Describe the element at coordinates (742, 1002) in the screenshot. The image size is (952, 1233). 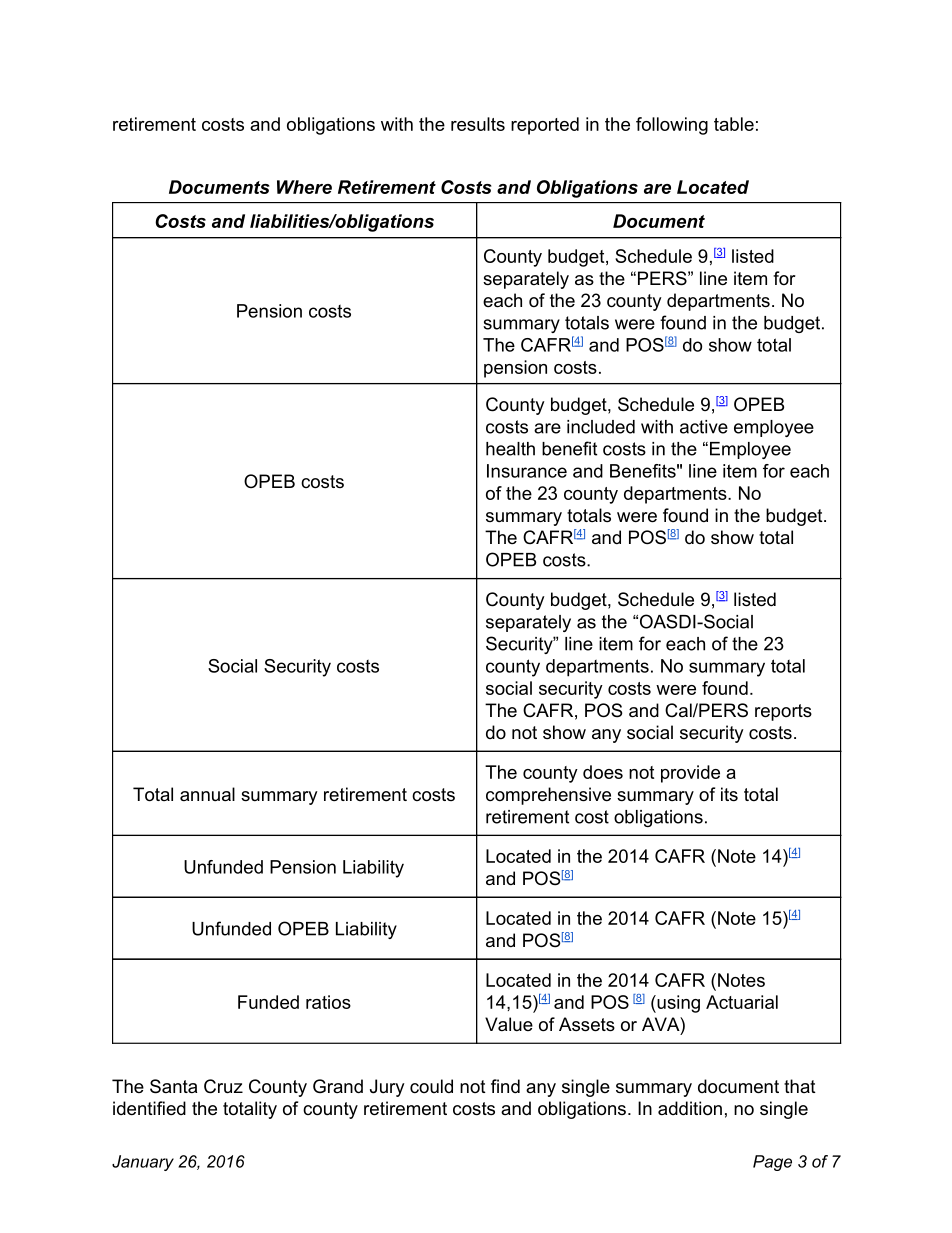
I see `Actuarial` at that location.
